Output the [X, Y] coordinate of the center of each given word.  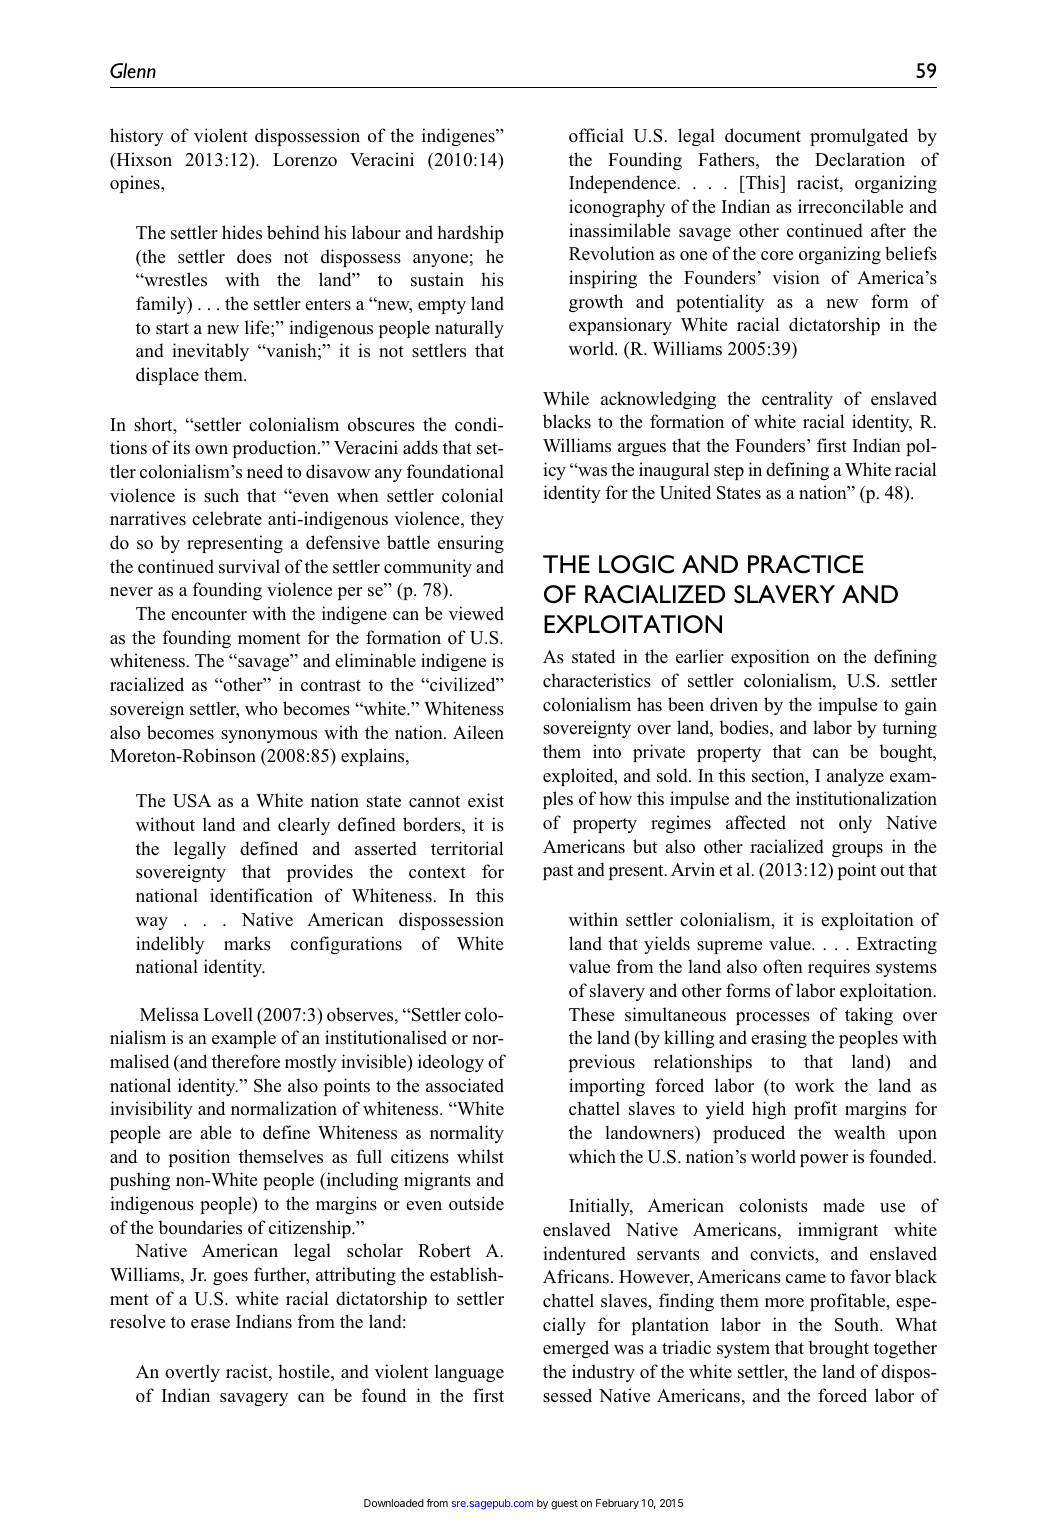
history [137, 137]
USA [192, 801]
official [596, 135]
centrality [797, 400]
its [181, 447]
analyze [855, 777]
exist [486, 800]
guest [564, 1504]
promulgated [859, 137]
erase [210, 1324]
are [180, 1134]
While [566, 398]
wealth [860, 1132]
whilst [480, 1156]
